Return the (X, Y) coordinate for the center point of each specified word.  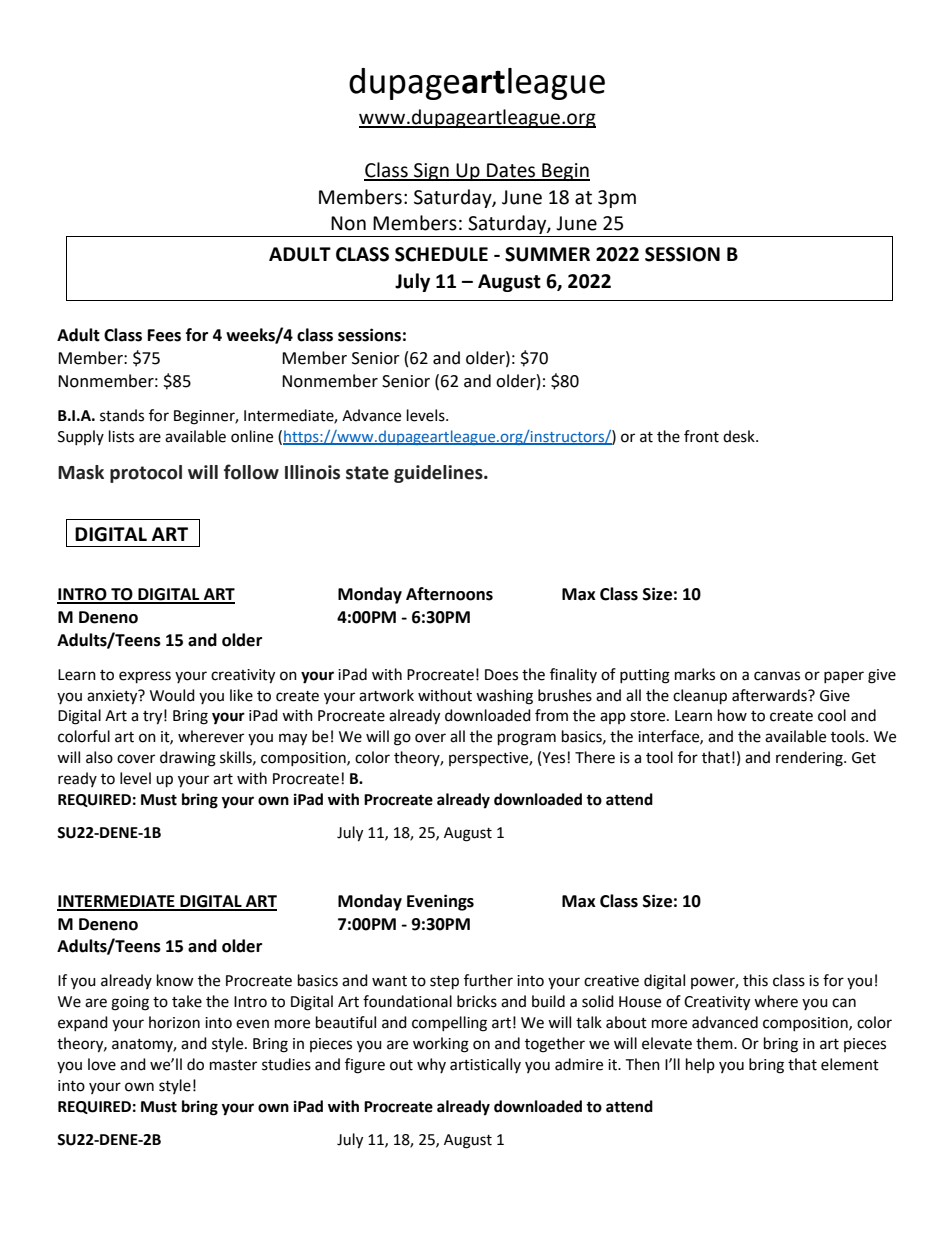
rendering (810, 759)
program (527, 739)
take (187, 1001)
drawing (188, 759)
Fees (164, 335)
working (441, 1045)
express (145, 677)
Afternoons (449, 594)
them (715, 1043)
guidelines (439, 474)
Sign (431, 172)
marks (695, 674)
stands (122, 415)
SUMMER (547, 254)
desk (740, 436)
